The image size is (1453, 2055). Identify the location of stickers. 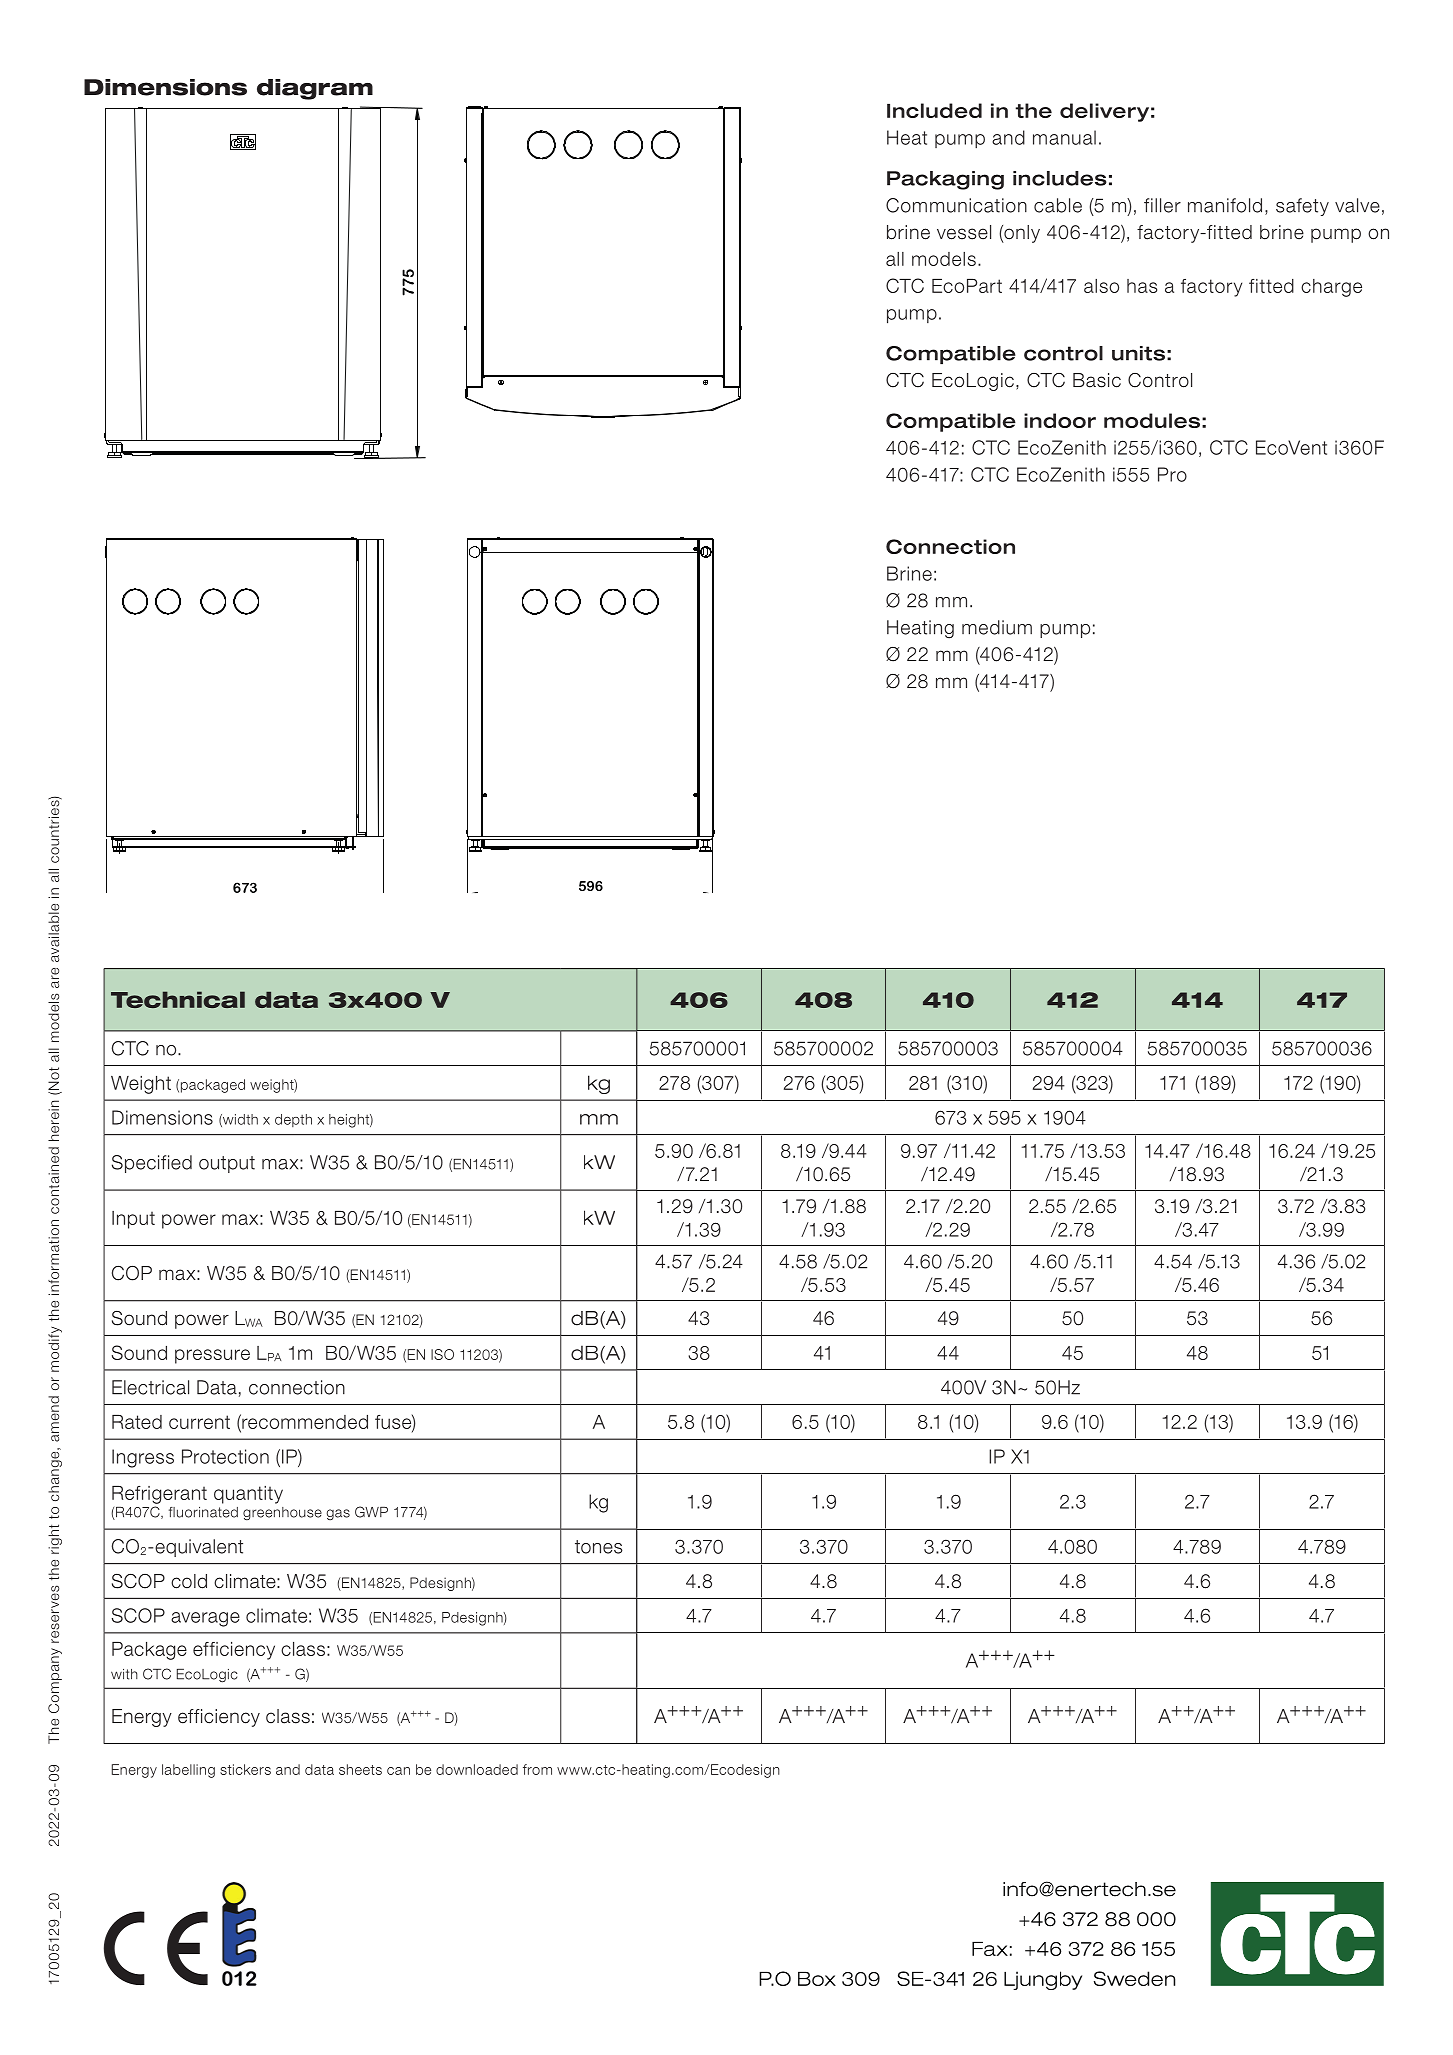
(245, 1769).
